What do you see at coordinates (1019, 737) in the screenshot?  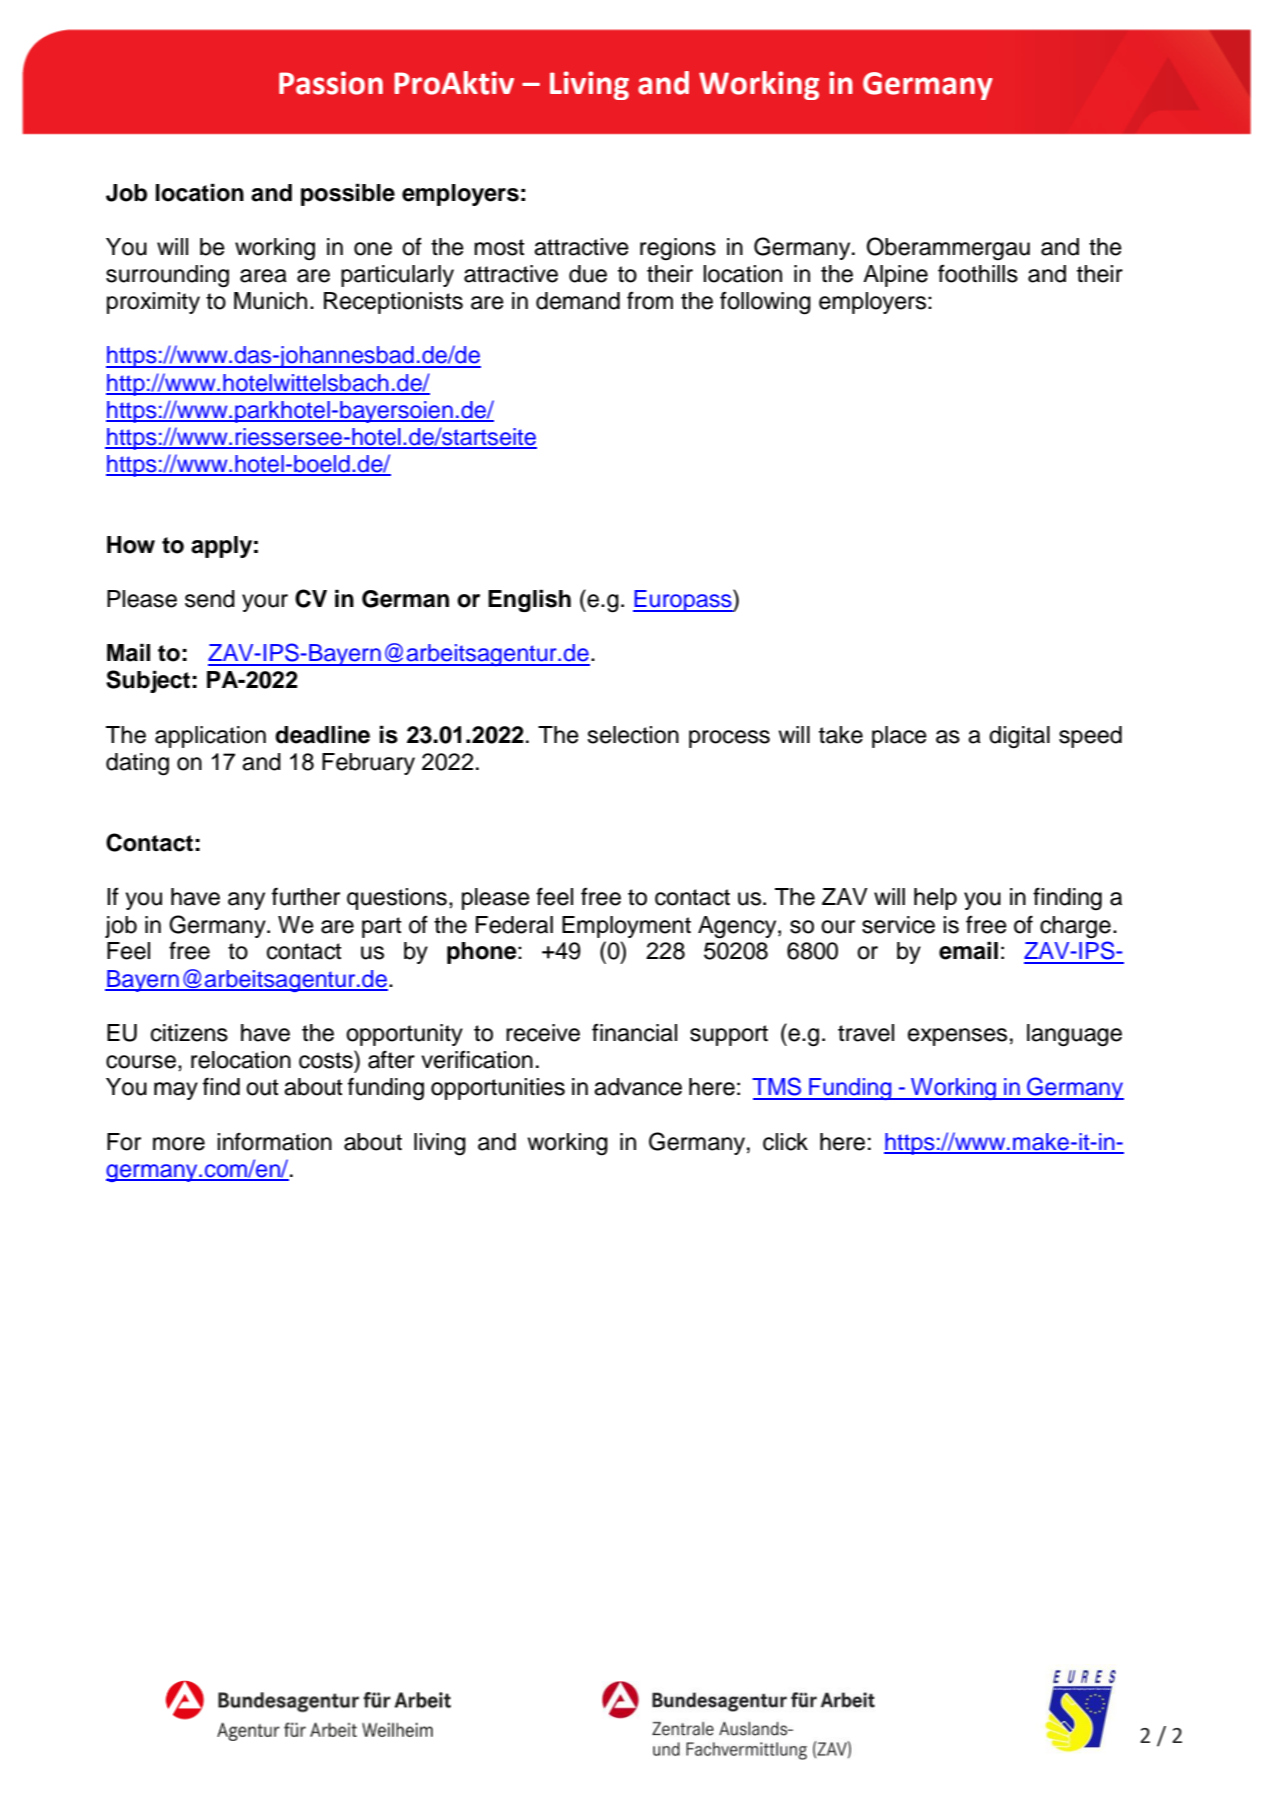 I see `digital` at bounding box center [1019, 737].
